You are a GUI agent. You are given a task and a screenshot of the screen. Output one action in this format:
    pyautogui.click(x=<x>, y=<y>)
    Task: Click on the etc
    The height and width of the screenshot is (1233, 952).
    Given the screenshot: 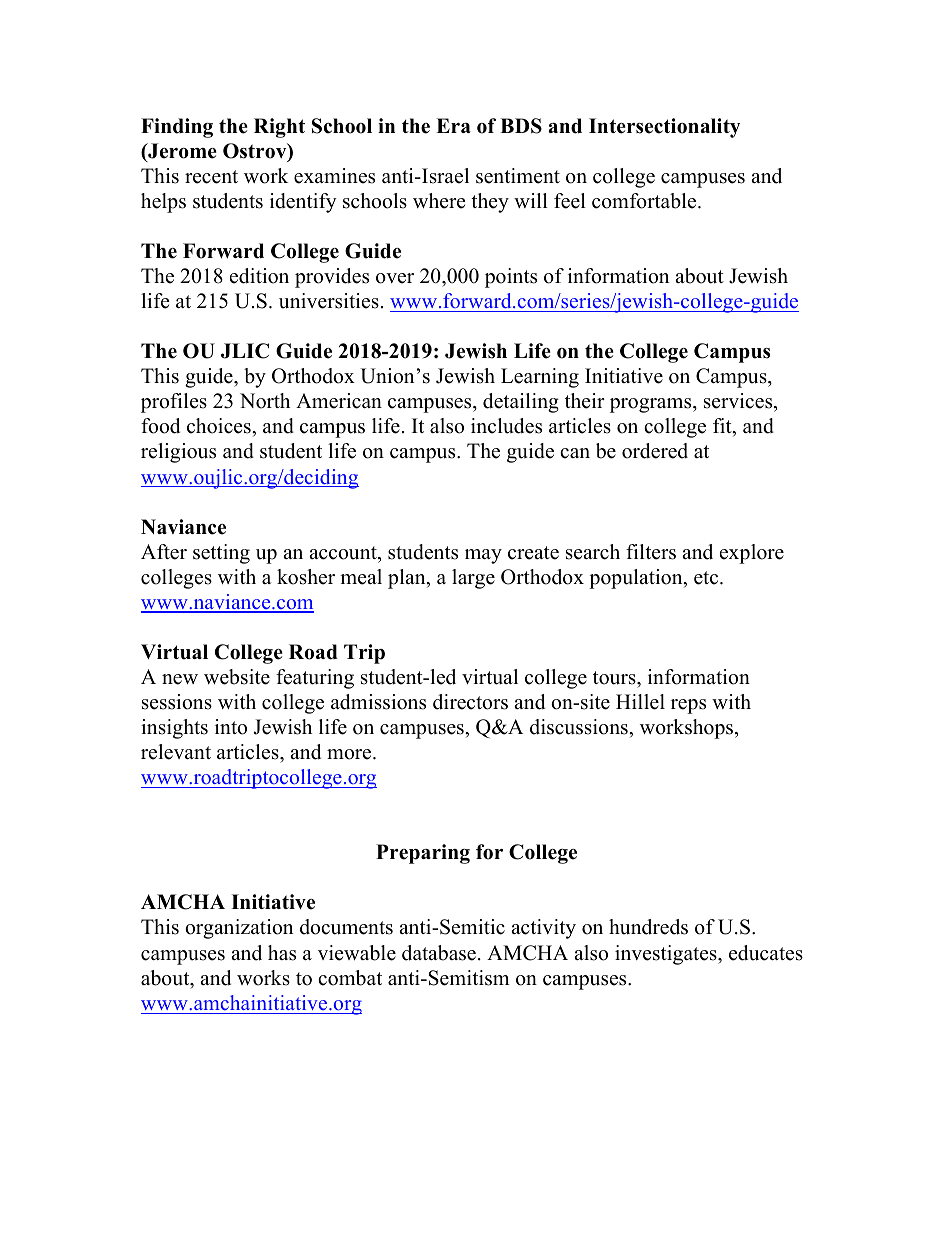 What is the action you would take?
    pyautogui.click(x=707, y=578)
